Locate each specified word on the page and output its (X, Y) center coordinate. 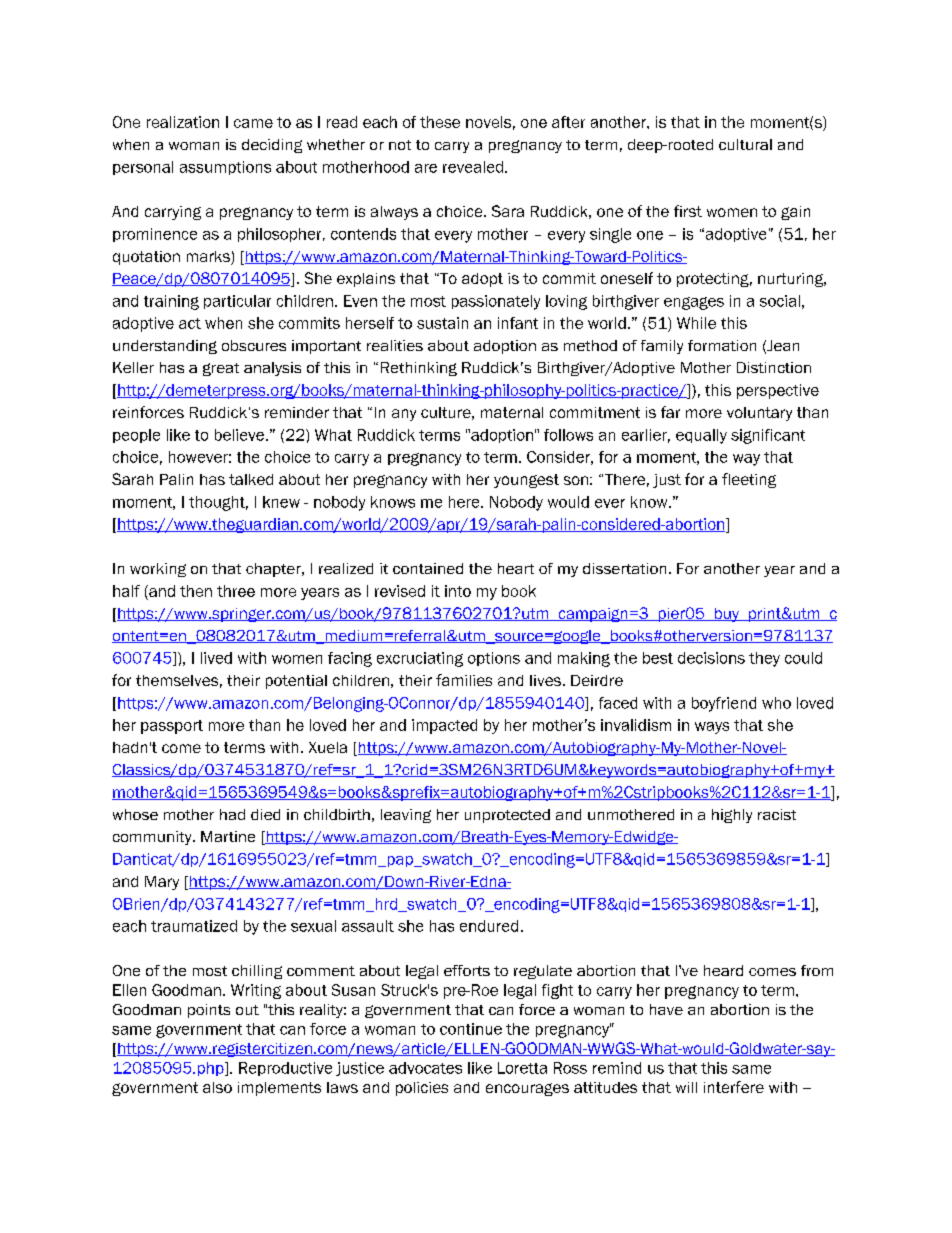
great (221, 369)
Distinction (774, 367)
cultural (745, 144)
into (458, 591)
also (217, 1087)
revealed (473, 167)
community (153, 838)
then (196, 591)
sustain (442, 323)
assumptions (225, 168)
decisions (711, 658)
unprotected (507, 816)
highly (732, 816)
